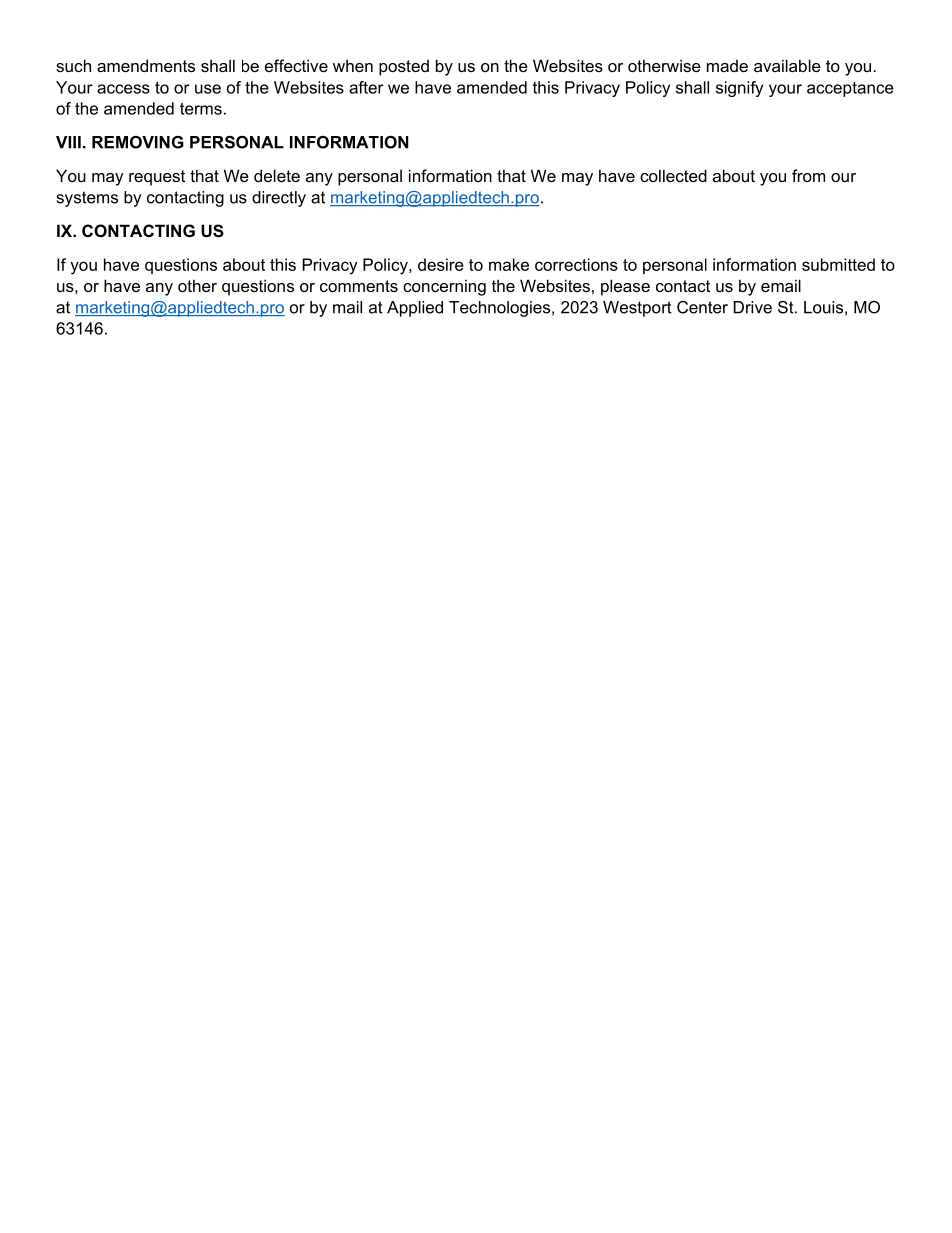 The height and width of the screenshot is (1233, 952). Describe the element at coordinates (359, 286) in the screenshot. I see `comments` at that location.
